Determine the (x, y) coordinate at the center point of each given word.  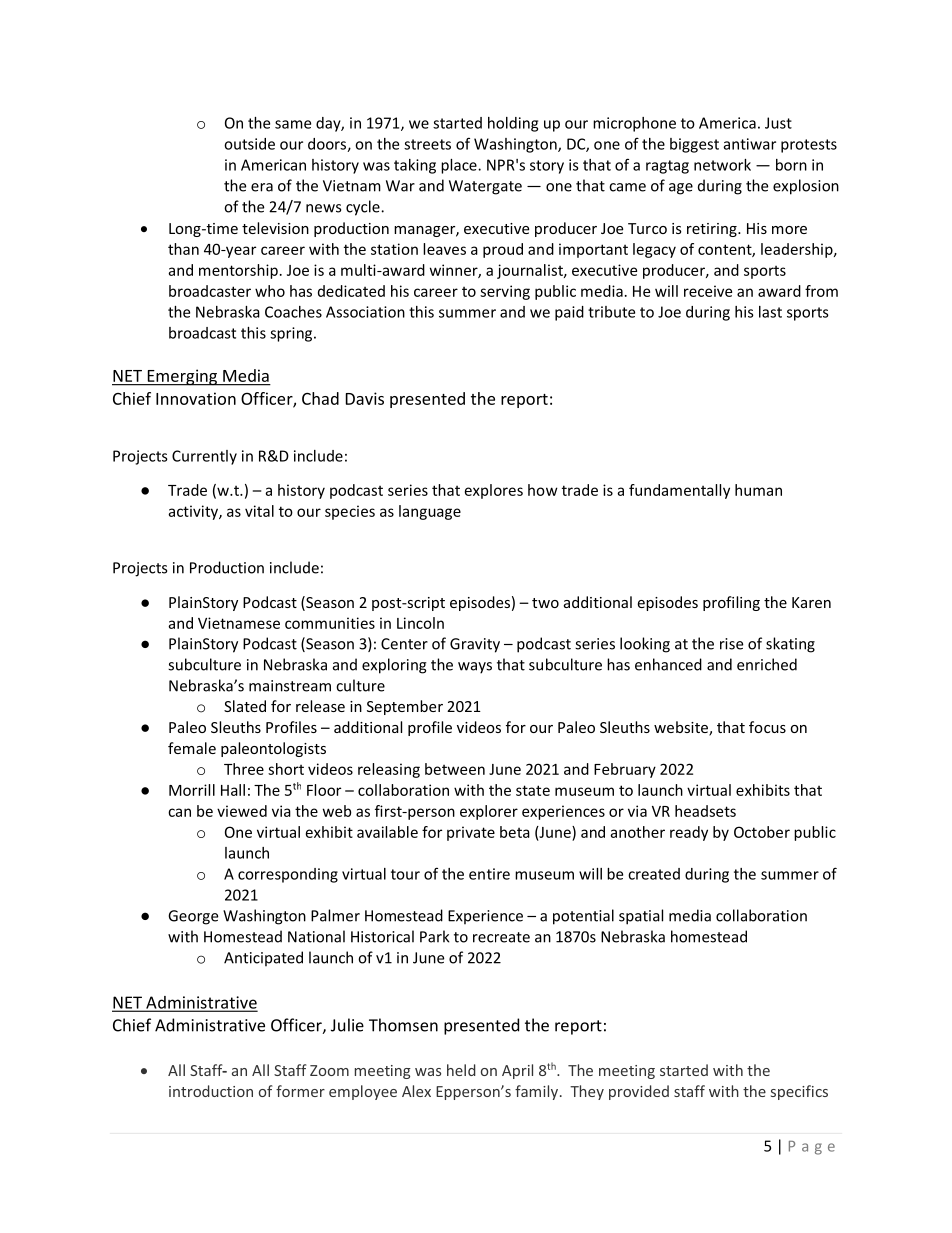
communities (330, 623)
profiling (731, 603)
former (300, 1091)
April (517, 1071)
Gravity (475, 645)
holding (513, 124)
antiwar (750, 144)
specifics (799, 1092)
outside (249, 144)
